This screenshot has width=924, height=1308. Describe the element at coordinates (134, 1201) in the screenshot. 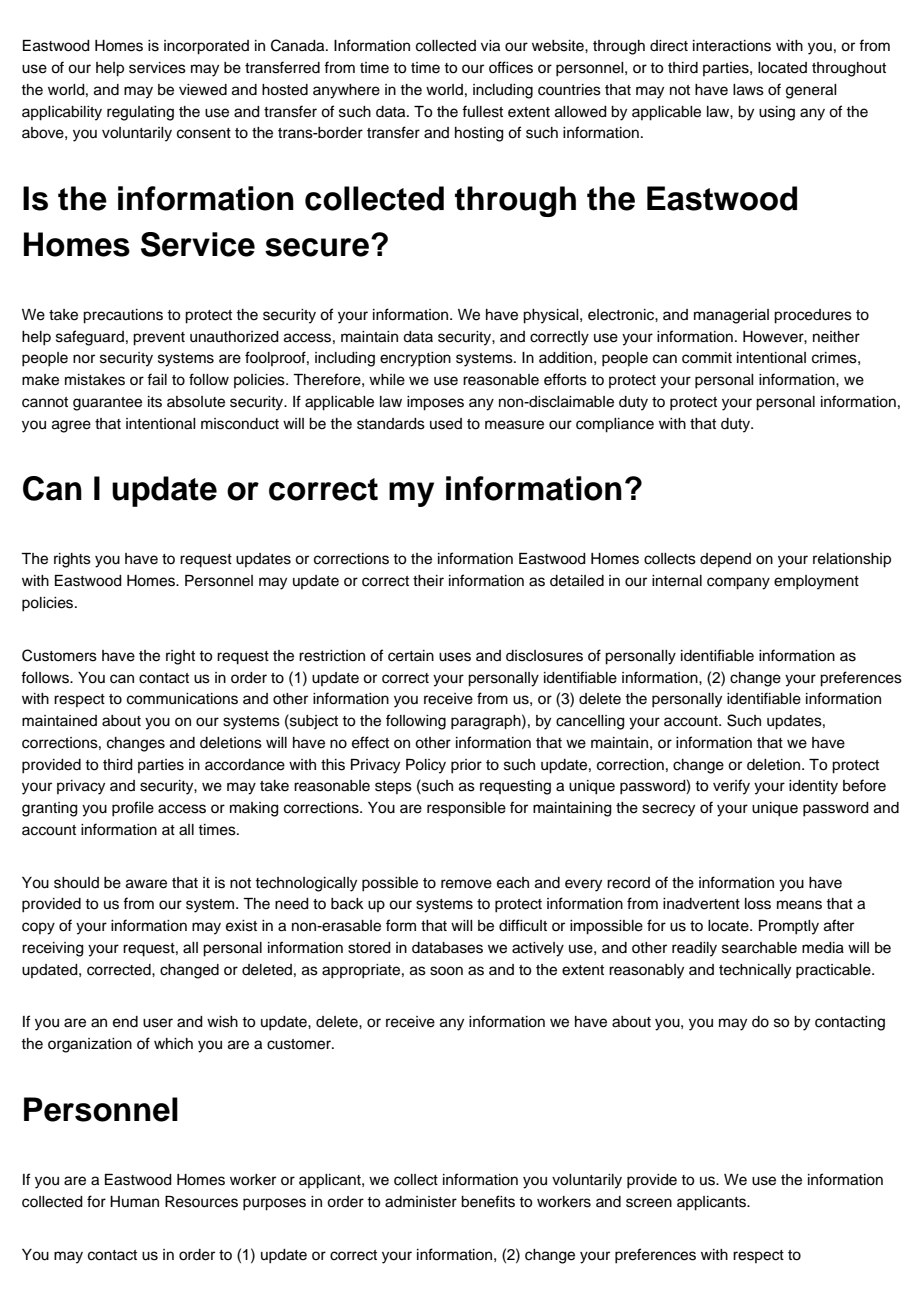

I see `Human` at that location.
